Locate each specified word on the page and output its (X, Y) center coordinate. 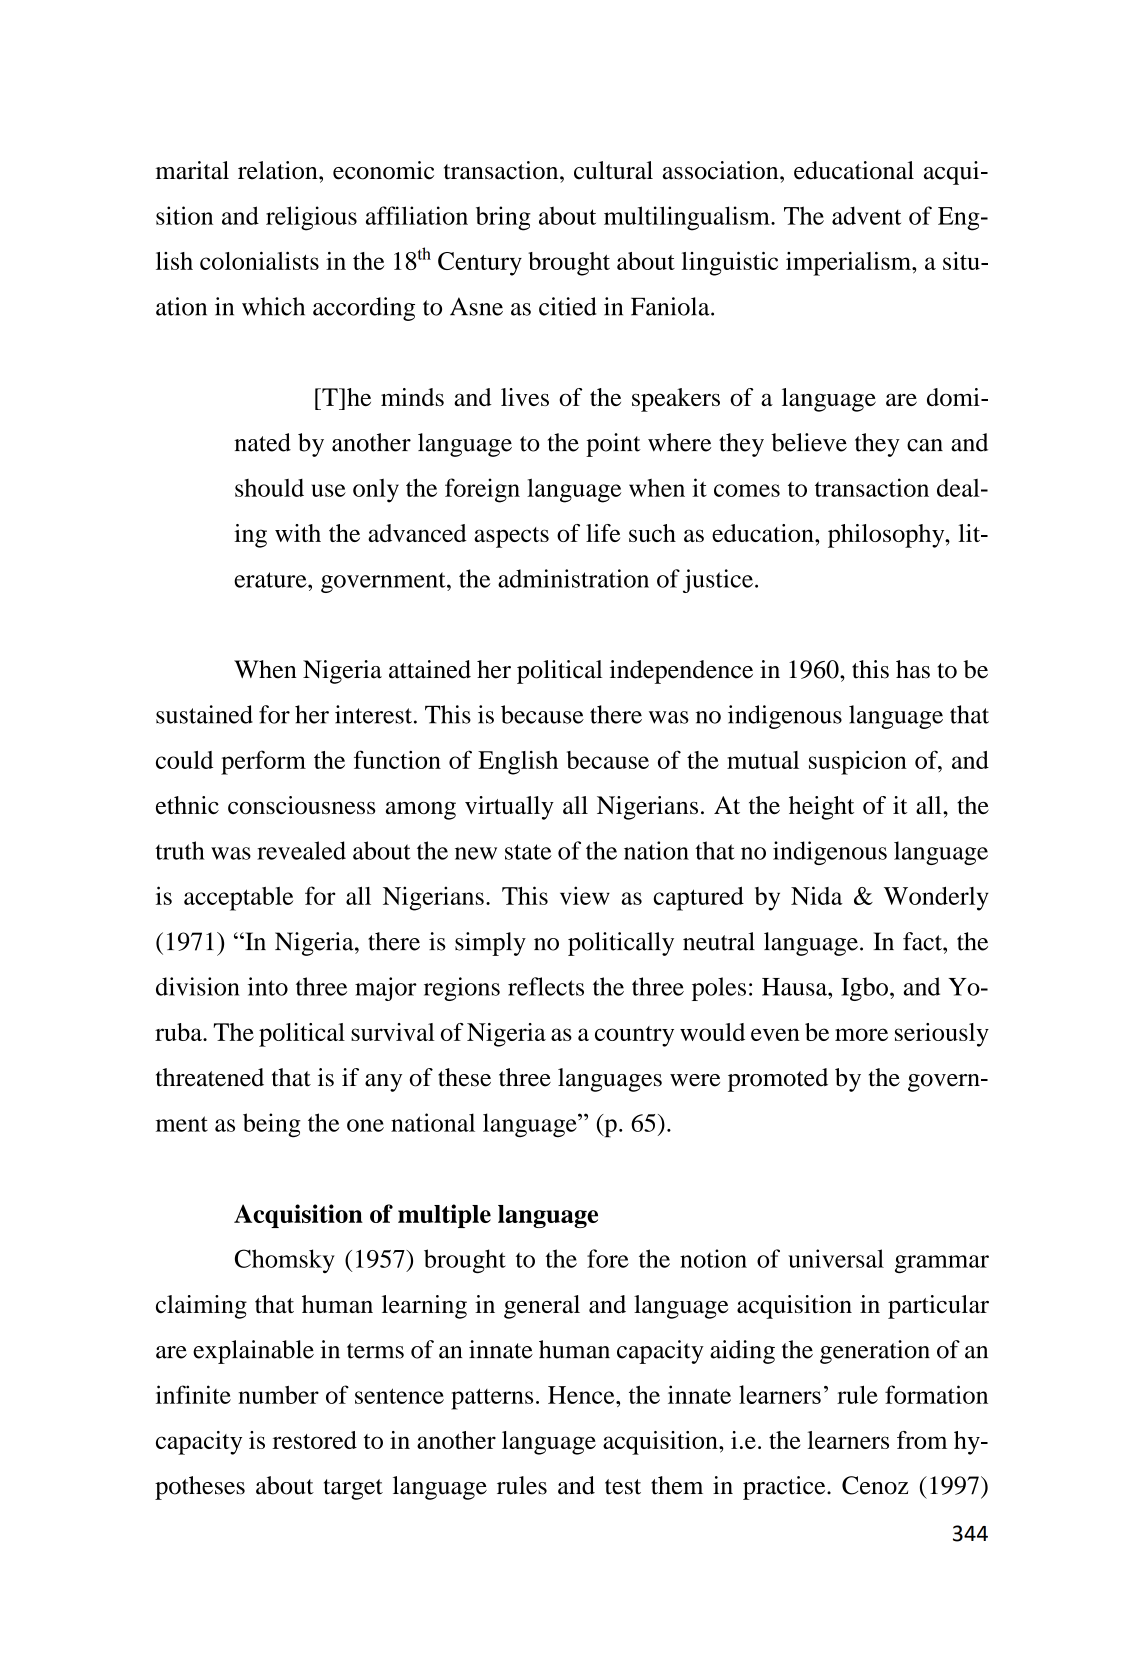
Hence (582, 1395)
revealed (301, 850)
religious (311, 218)
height (821, 808)
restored (315, 1440)
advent (866, 215)
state (528, 852)
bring (503, 218)
